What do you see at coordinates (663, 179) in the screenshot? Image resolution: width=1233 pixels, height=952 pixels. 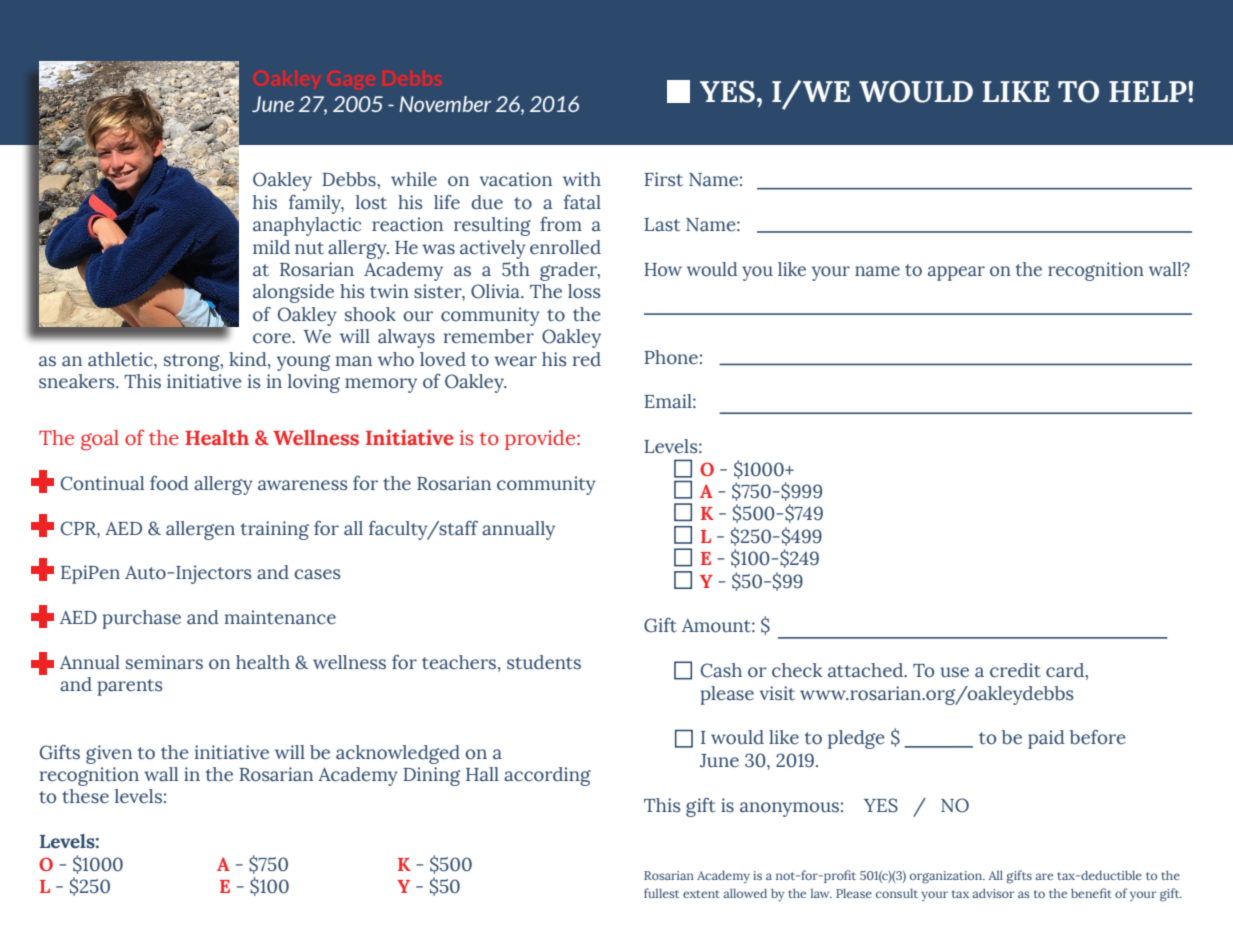 I see `First` at bounding box center [663, 179].
